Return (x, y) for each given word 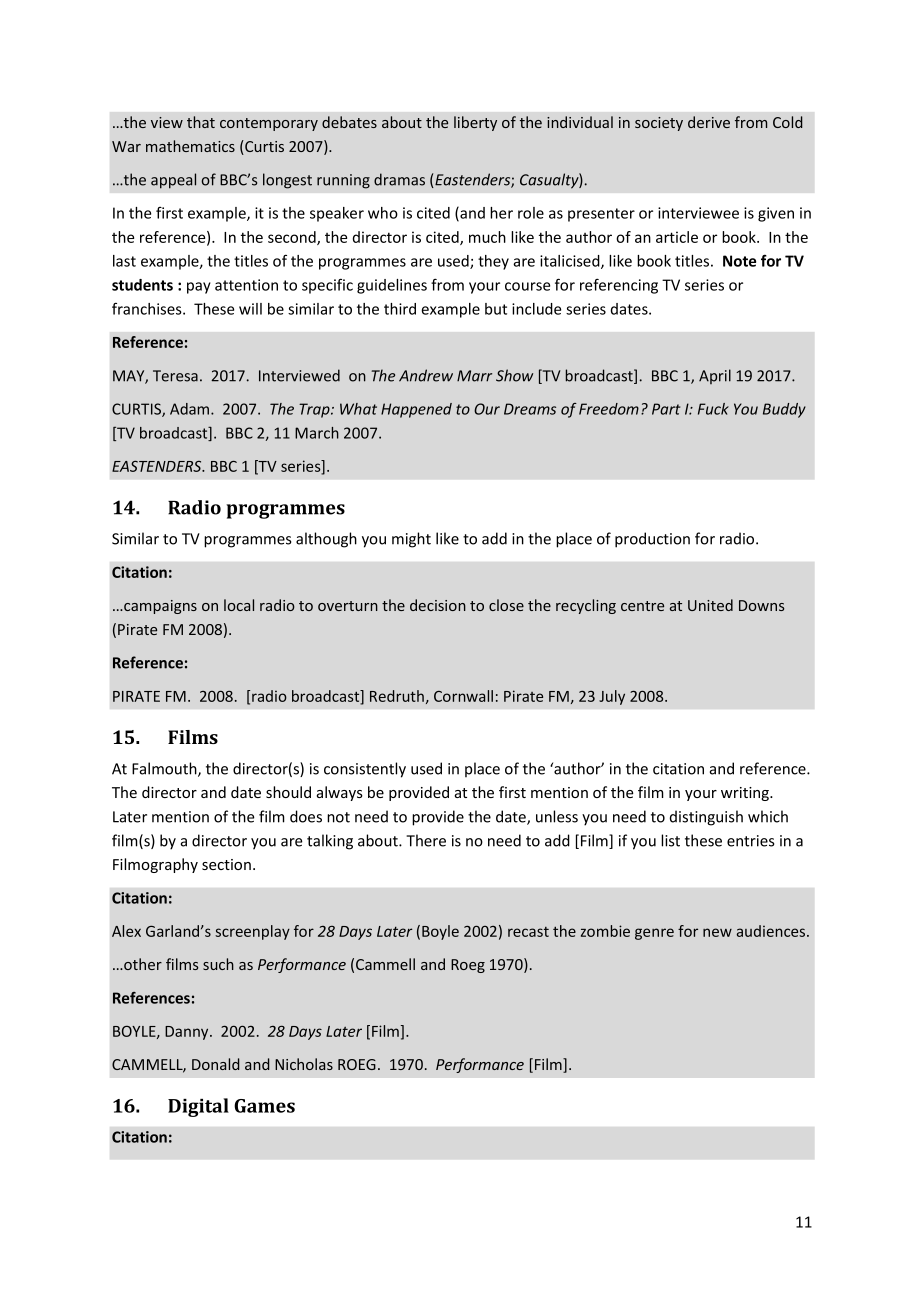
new (717, 932)
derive (709, 122)
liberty (475, 123)
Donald (216, 1064)
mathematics (190, 146)
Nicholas (304, 1064)
